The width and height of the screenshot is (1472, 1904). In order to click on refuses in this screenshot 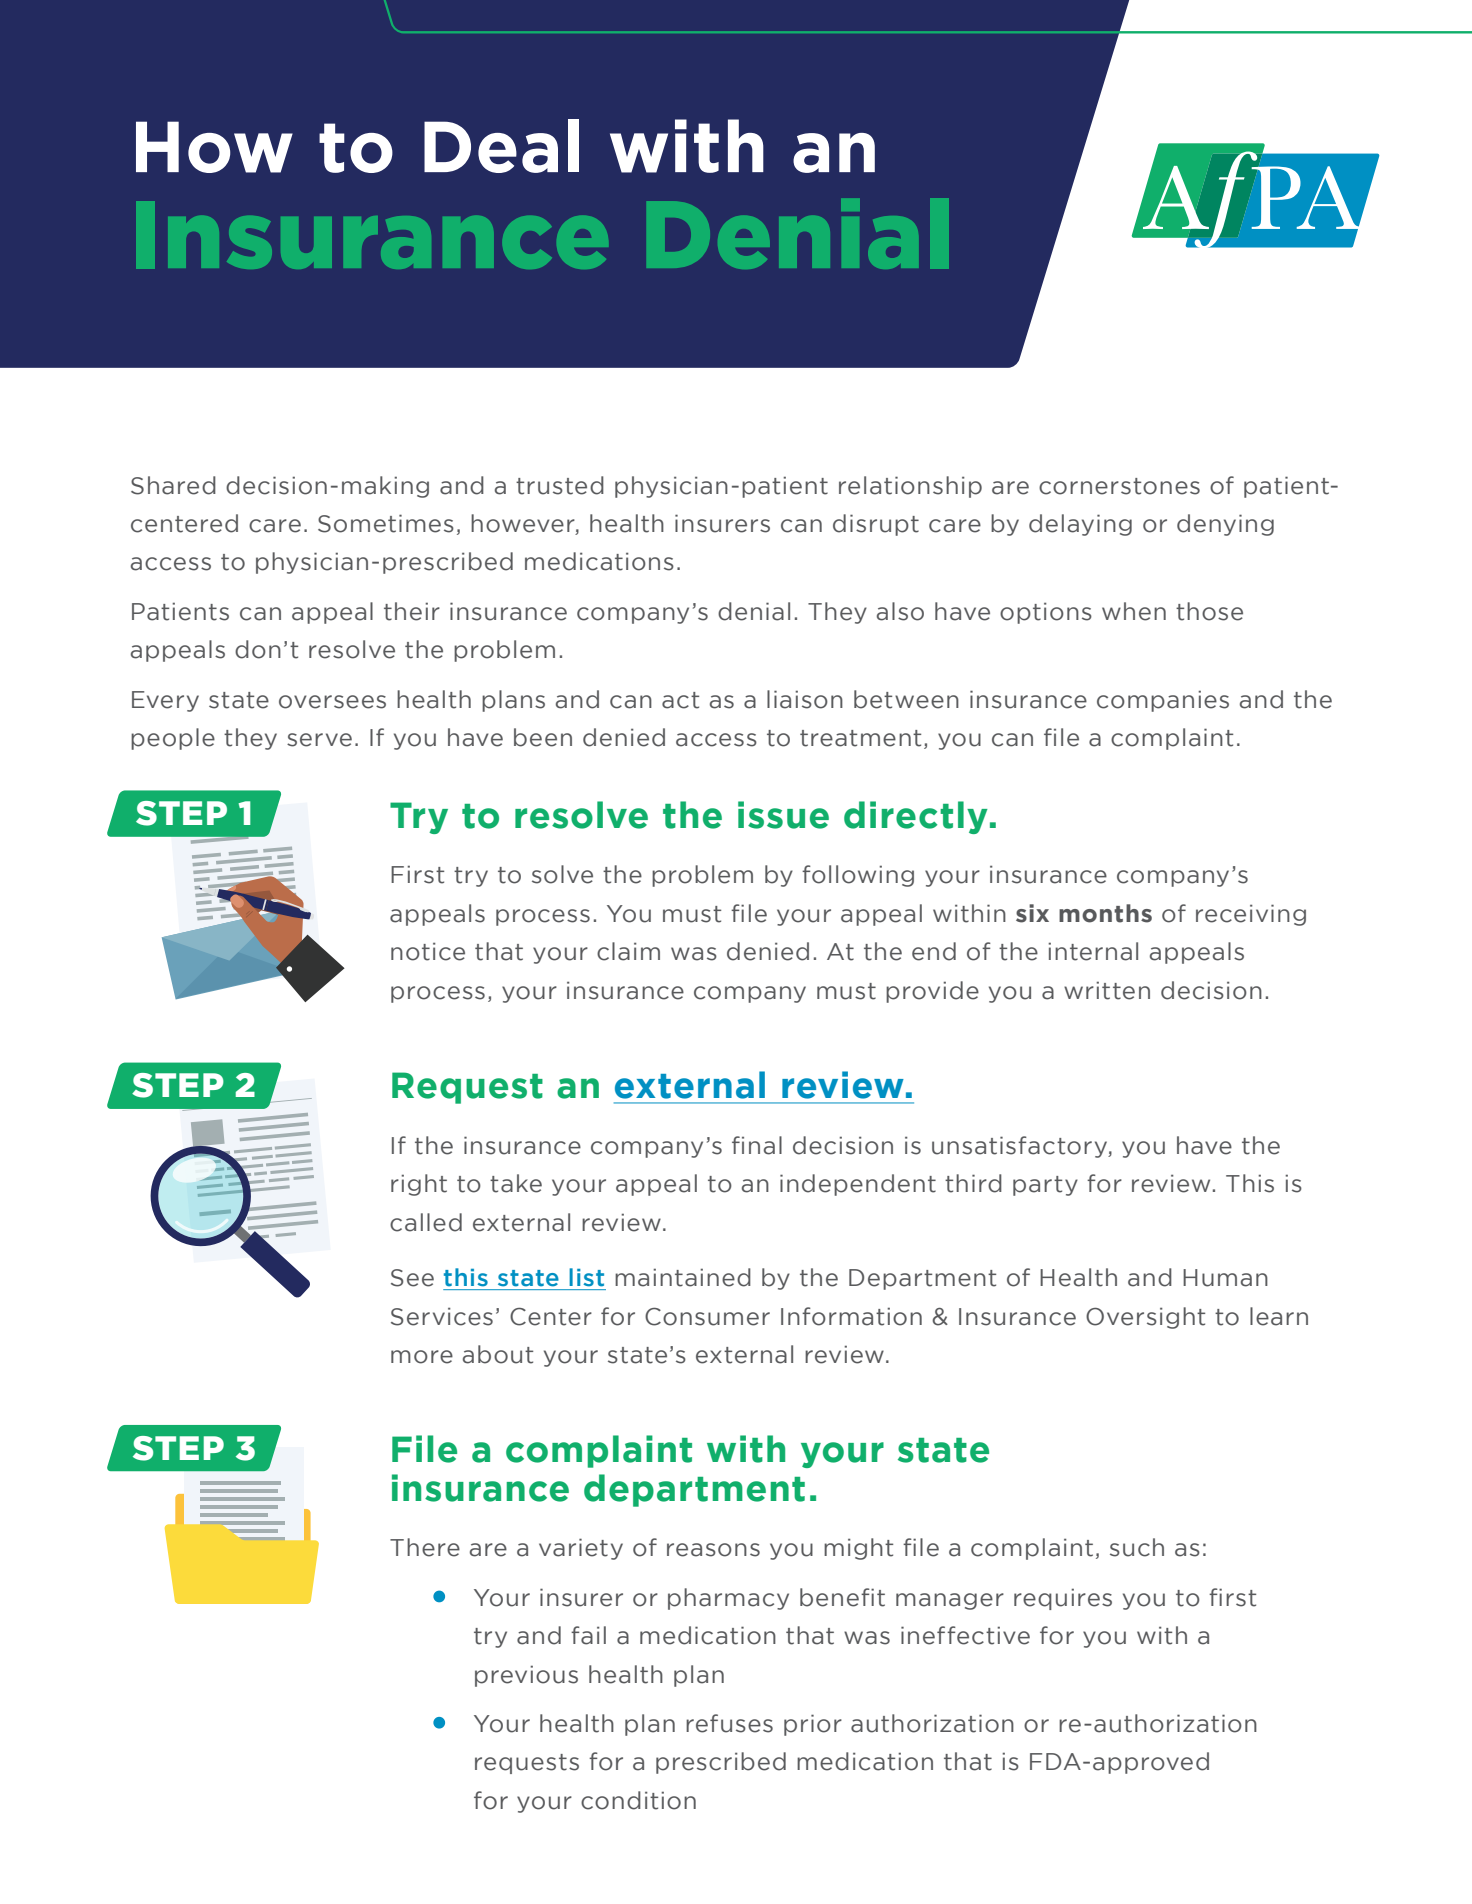, I will do `click(729, 1723)`.
